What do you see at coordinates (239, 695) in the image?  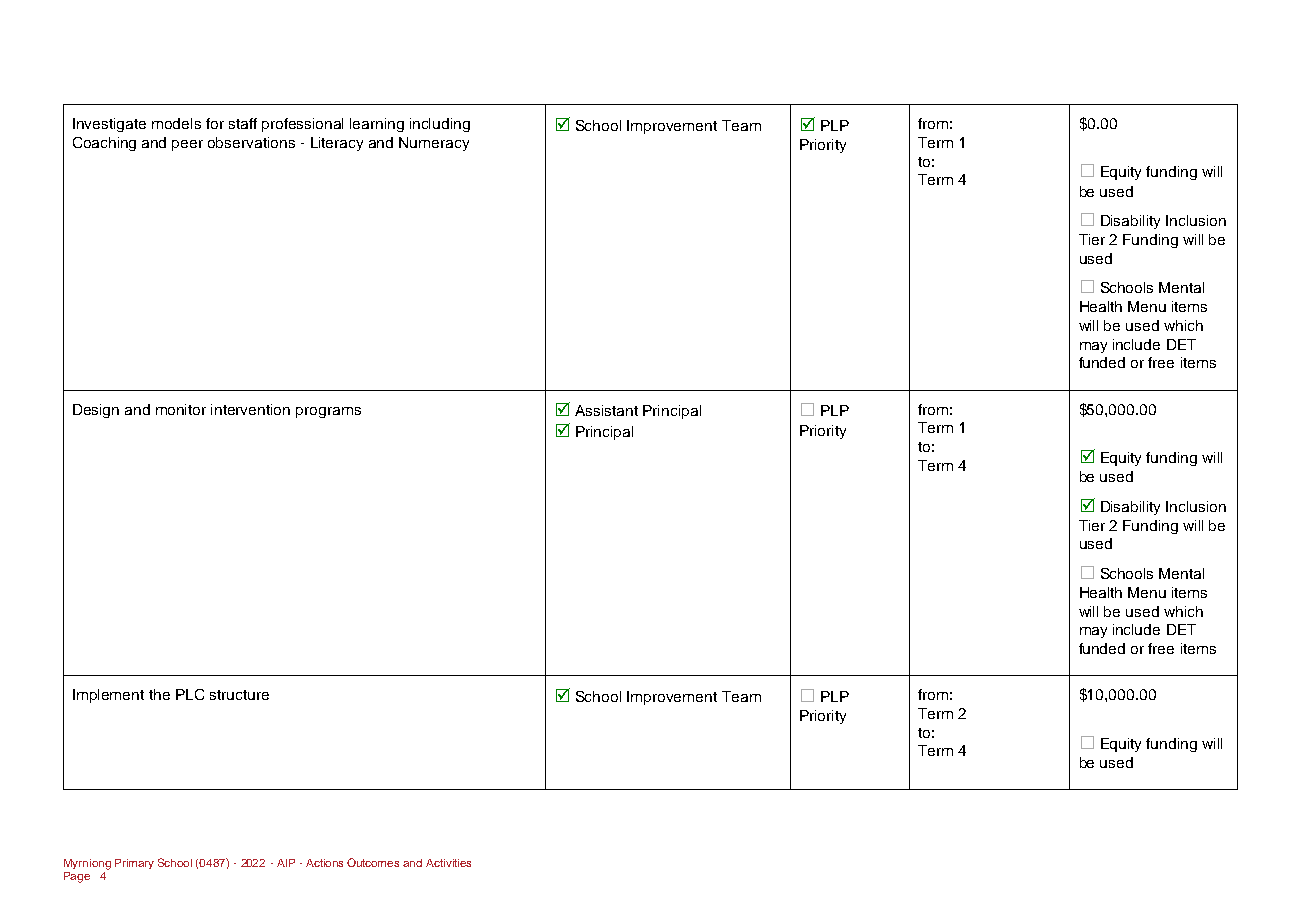 I see `structure` at bounding box center [239, 695].
